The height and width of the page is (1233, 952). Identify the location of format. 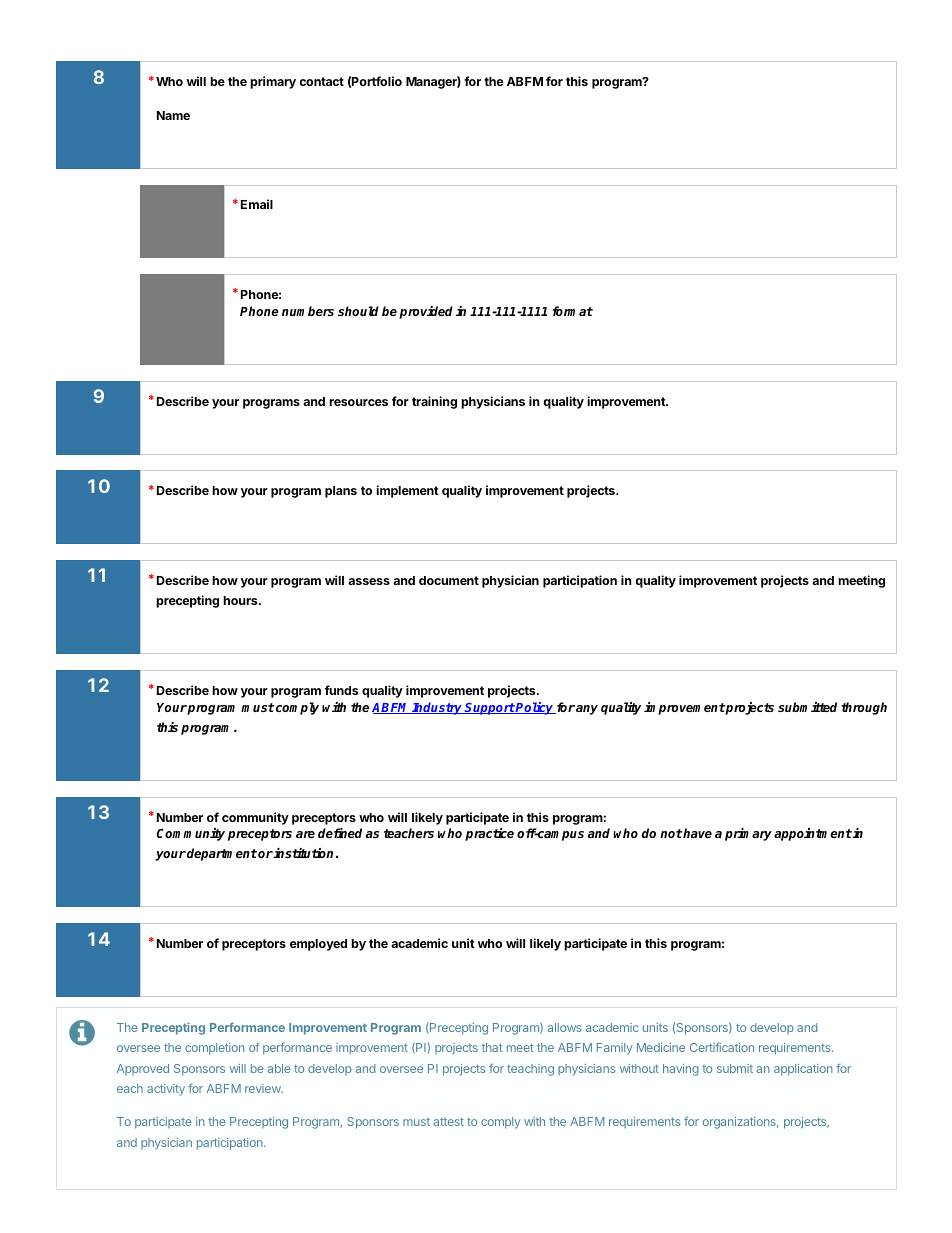
(573, 311).
